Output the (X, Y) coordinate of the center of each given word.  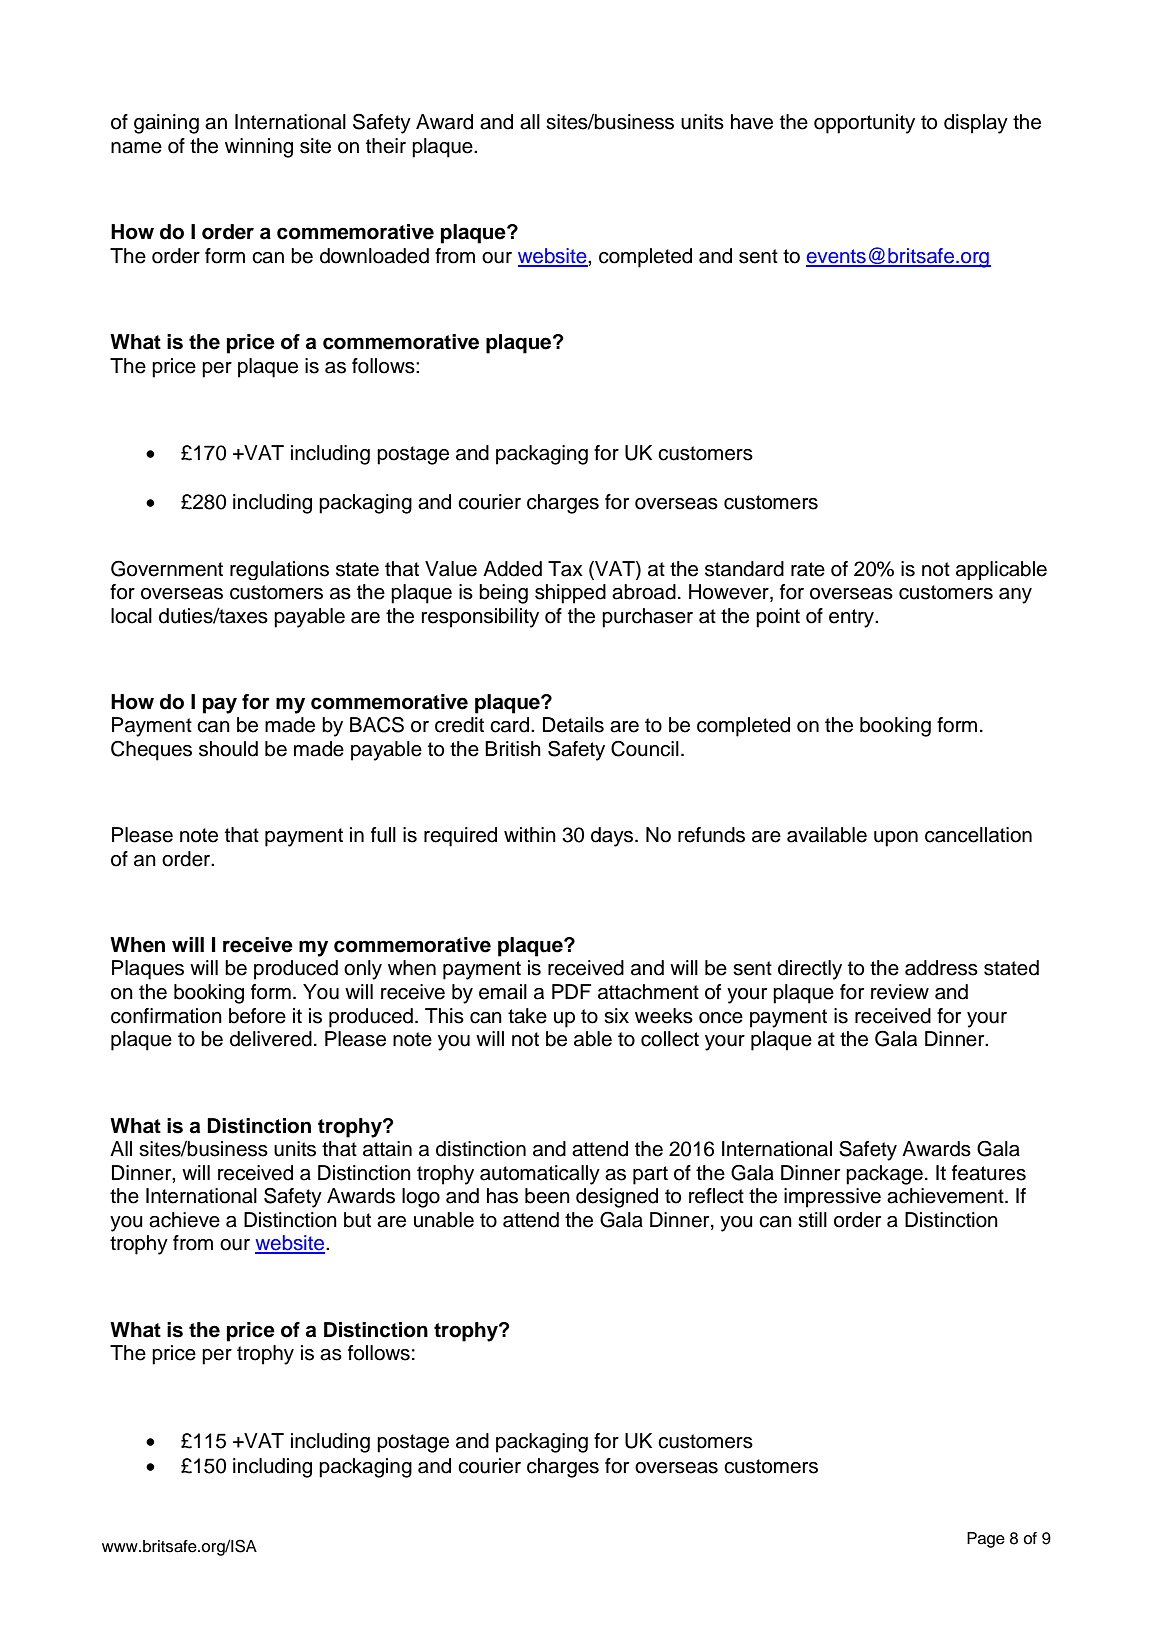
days (613, 837)
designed (617, 1198)
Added (512, 569)
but (357, 1220)
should (228, 749)
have (752, 122)
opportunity (864, 124)
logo (421, 1198)
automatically (540, 1175)
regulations (279, 570)
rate (808, 569)
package (884, 1175)
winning (259, 148)
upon (896, 839)
